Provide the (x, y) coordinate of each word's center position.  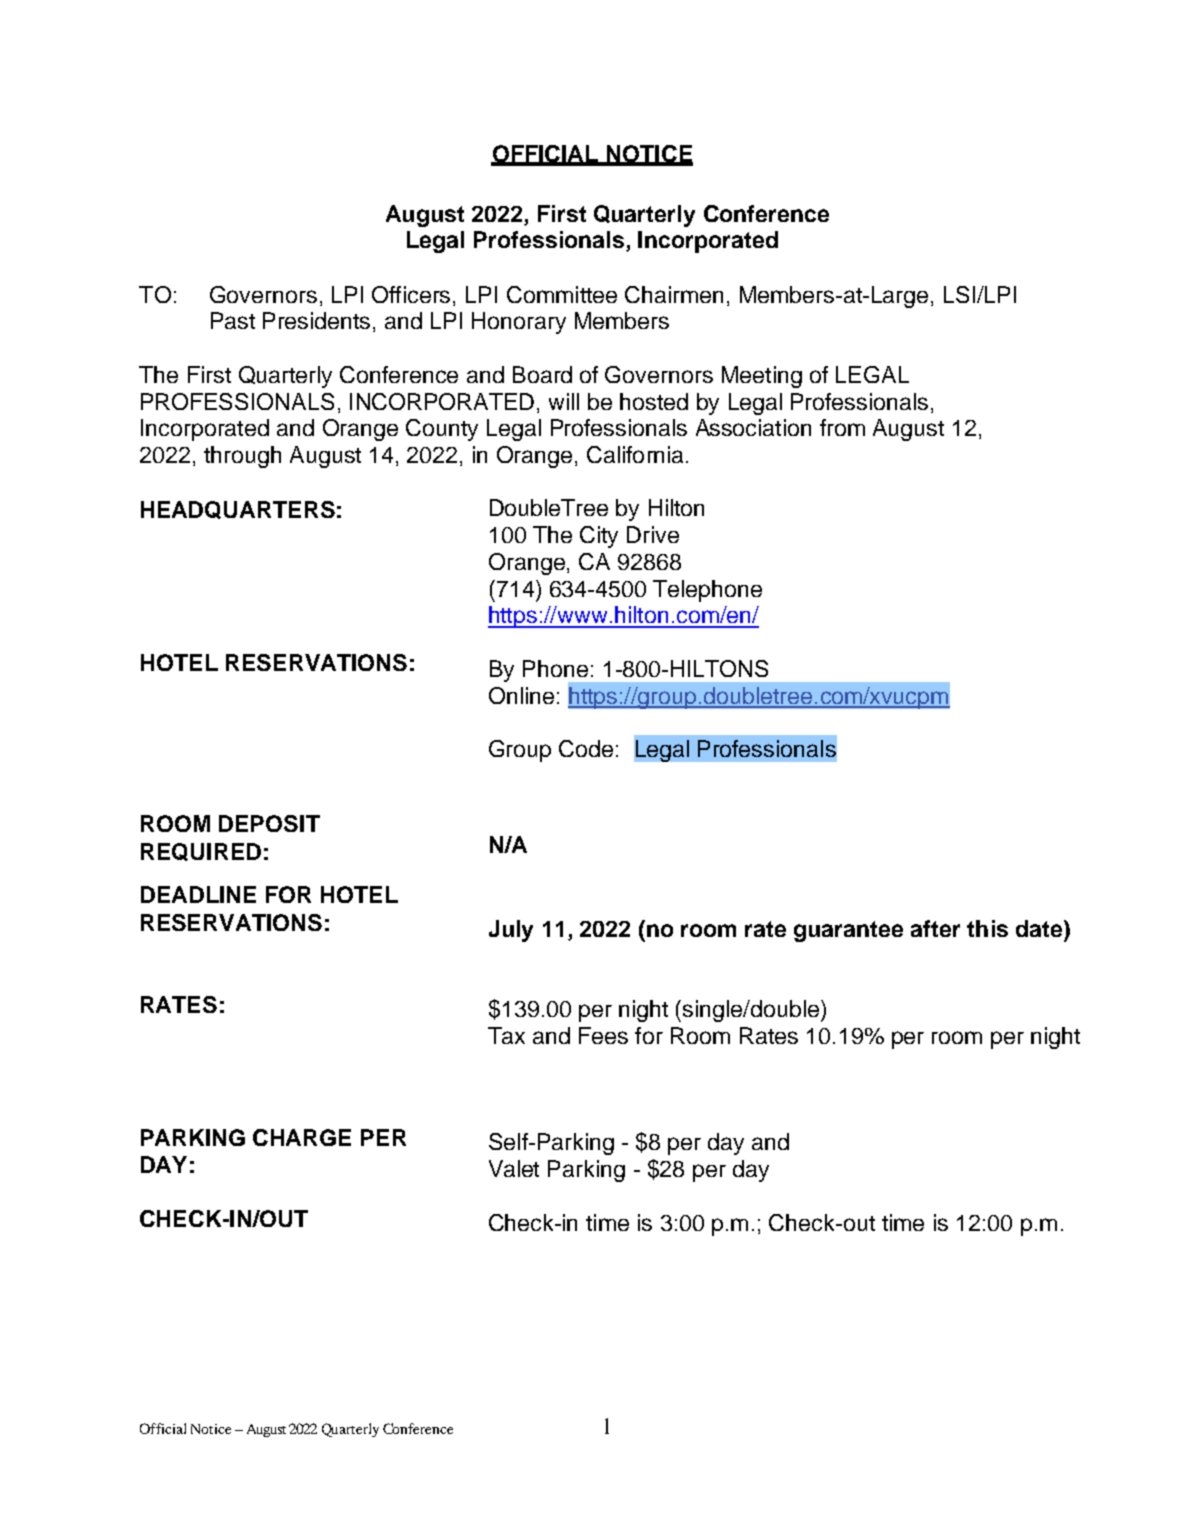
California (635, 454)
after (935, 928)
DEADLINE (198, 894)
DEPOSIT (269, 823)
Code (586, 748)
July (511, 931)
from (842, 427)
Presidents (316, 320)
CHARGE (302, 1137)
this (987, 928)
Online (521, 695)
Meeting (762, 377)
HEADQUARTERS (238, 510)
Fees (603, 1035)
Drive (653, 534)
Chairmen (674, 294)
